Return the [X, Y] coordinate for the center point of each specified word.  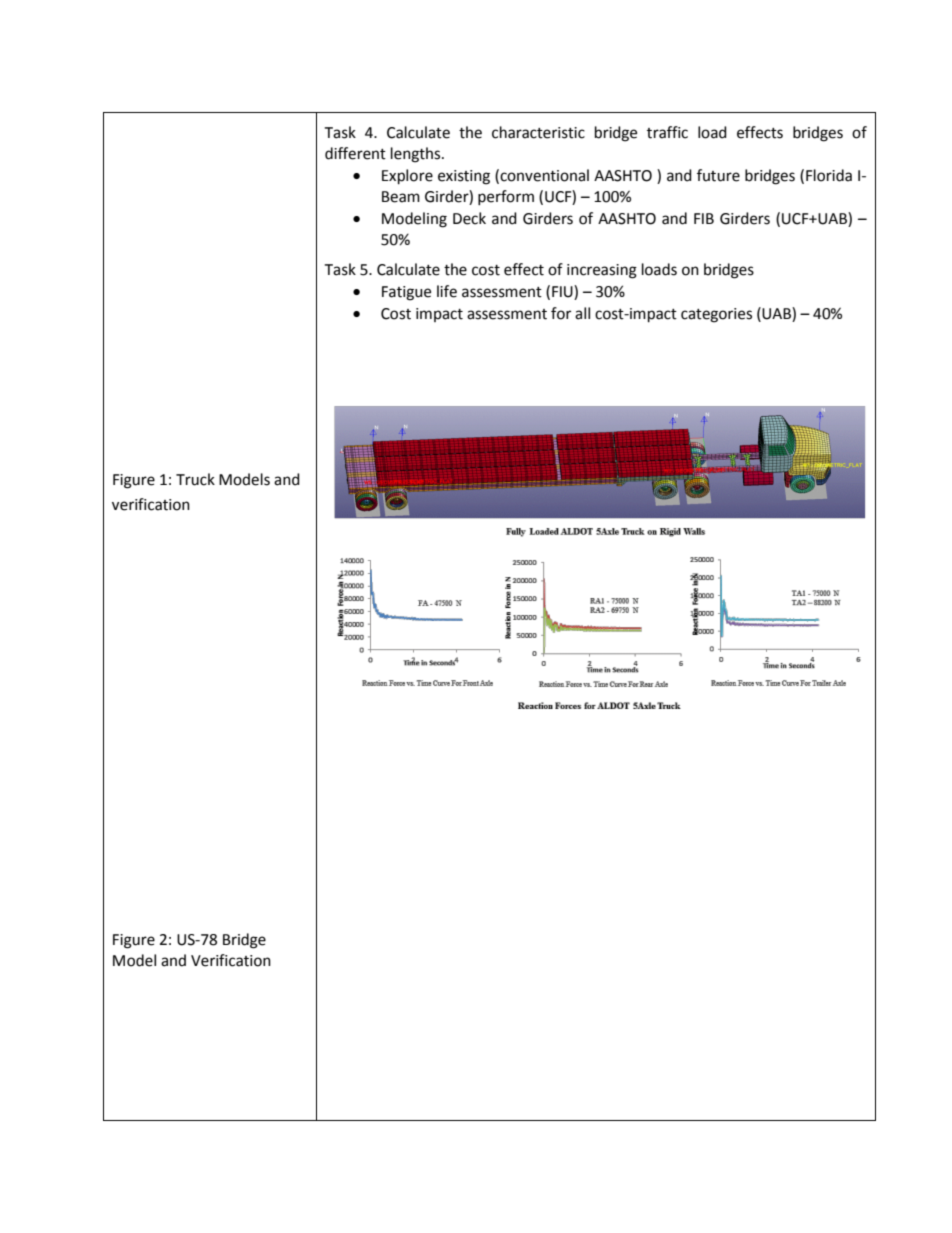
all [582, 313]
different [355, 153]
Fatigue [406, 293]
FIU [563, 291]
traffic [667, 132]
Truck [195, 479]
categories [716, 315]
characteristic [538, 132]
